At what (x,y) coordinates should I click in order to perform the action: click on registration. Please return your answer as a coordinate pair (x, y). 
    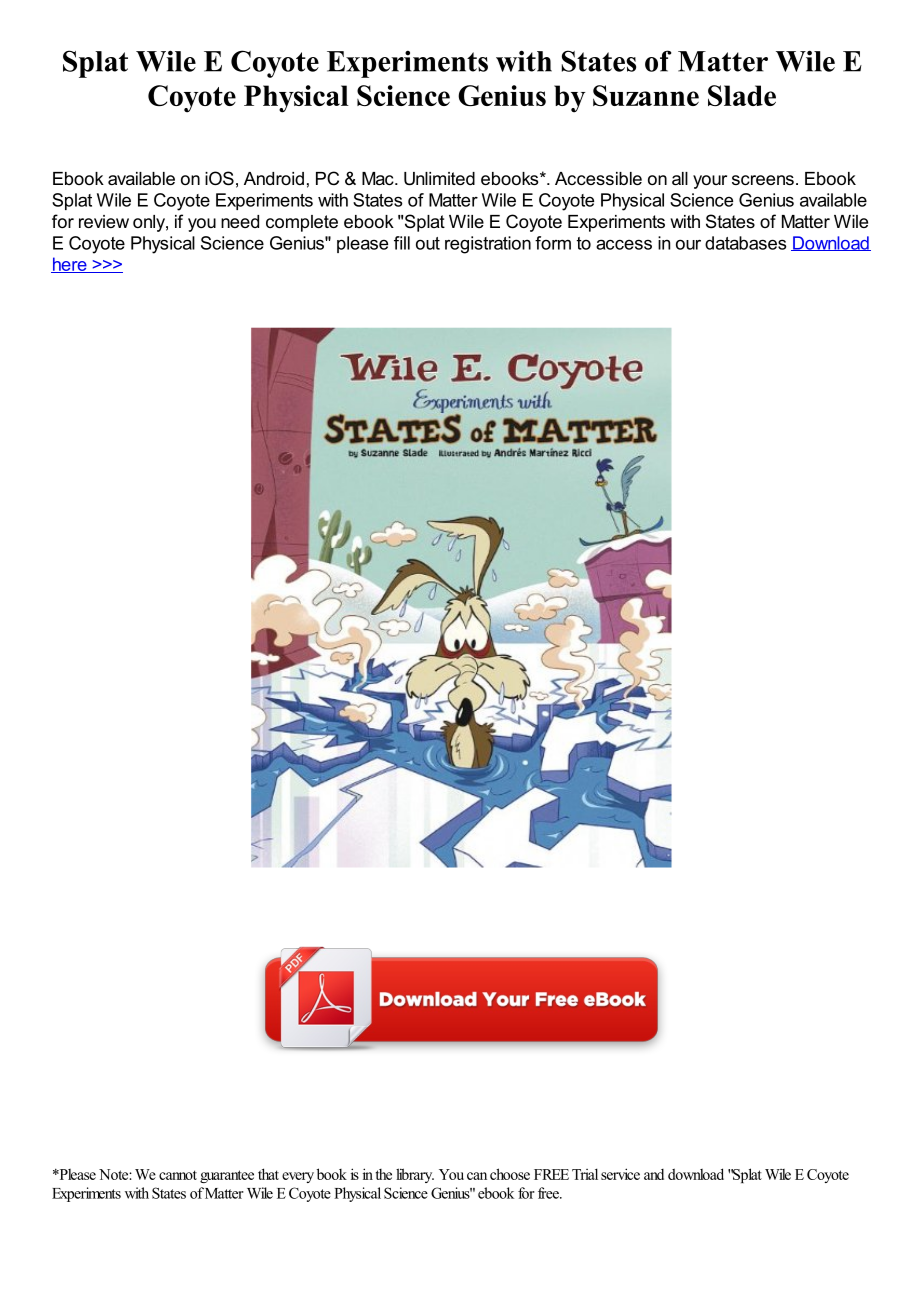
    Looking at the image, I should click on (488, 245).
